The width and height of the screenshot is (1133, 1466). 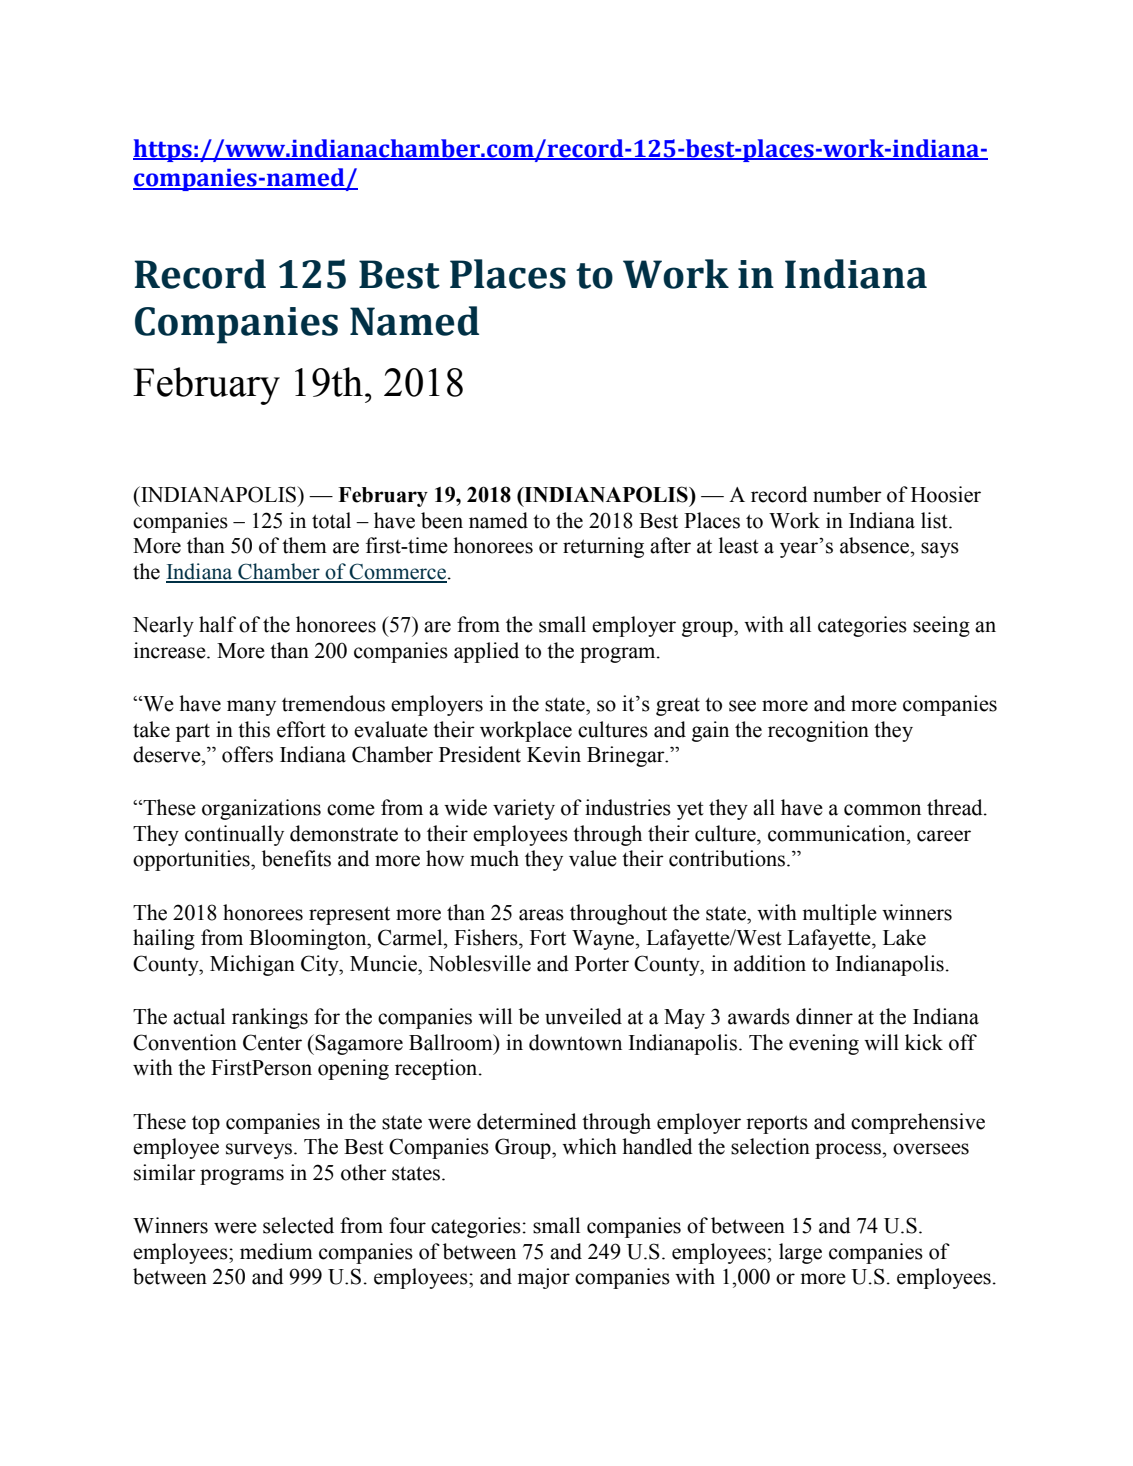 What do you see at coordinates (839, 914) in the screenshot?
I see `multiple` at bounding box center [839, 914].
